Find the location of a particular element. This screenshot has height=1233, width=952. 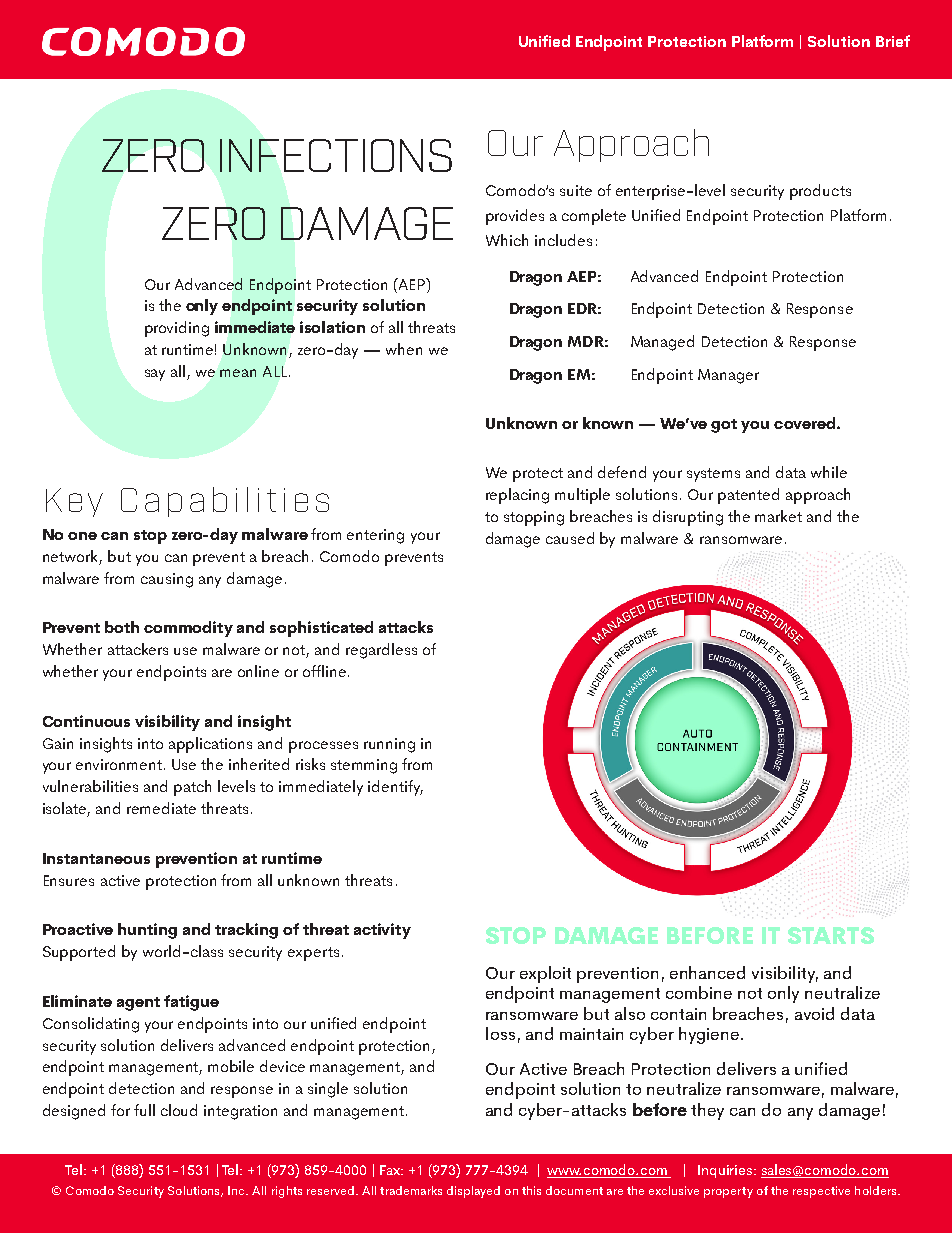

covered is located at coordinates (806, 423).
